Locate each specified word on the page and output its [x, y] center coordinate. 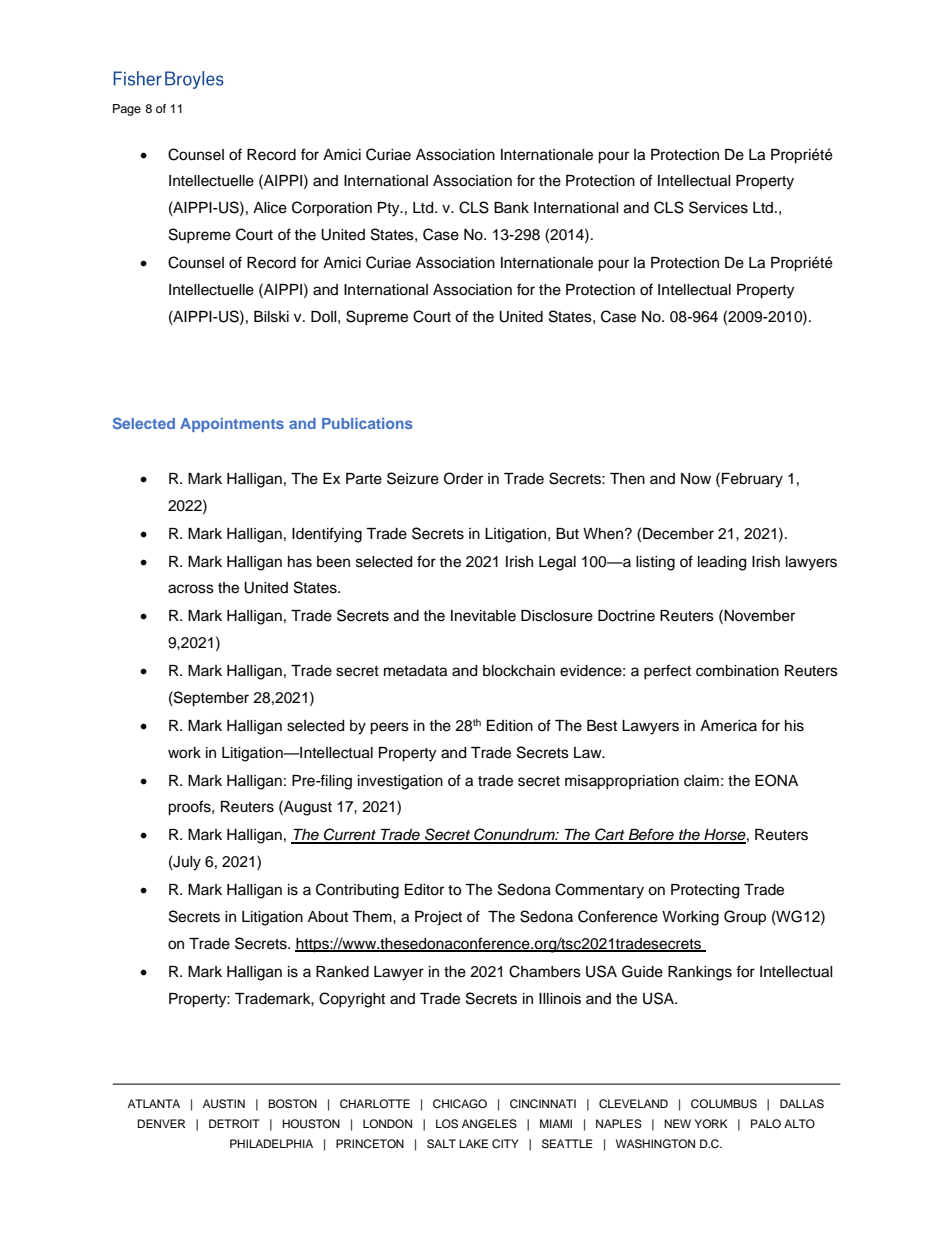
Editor [424, 890]
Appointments [232, 425]
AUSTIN [224, 1104]
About [328, 917]
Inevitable [483, 616]
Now [696, 479]
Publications [367, 423]
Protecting [705, 891]
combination [737, 671]
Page [127, 110]
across [191, 589]
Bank [511, 207]
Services [718, 207]
